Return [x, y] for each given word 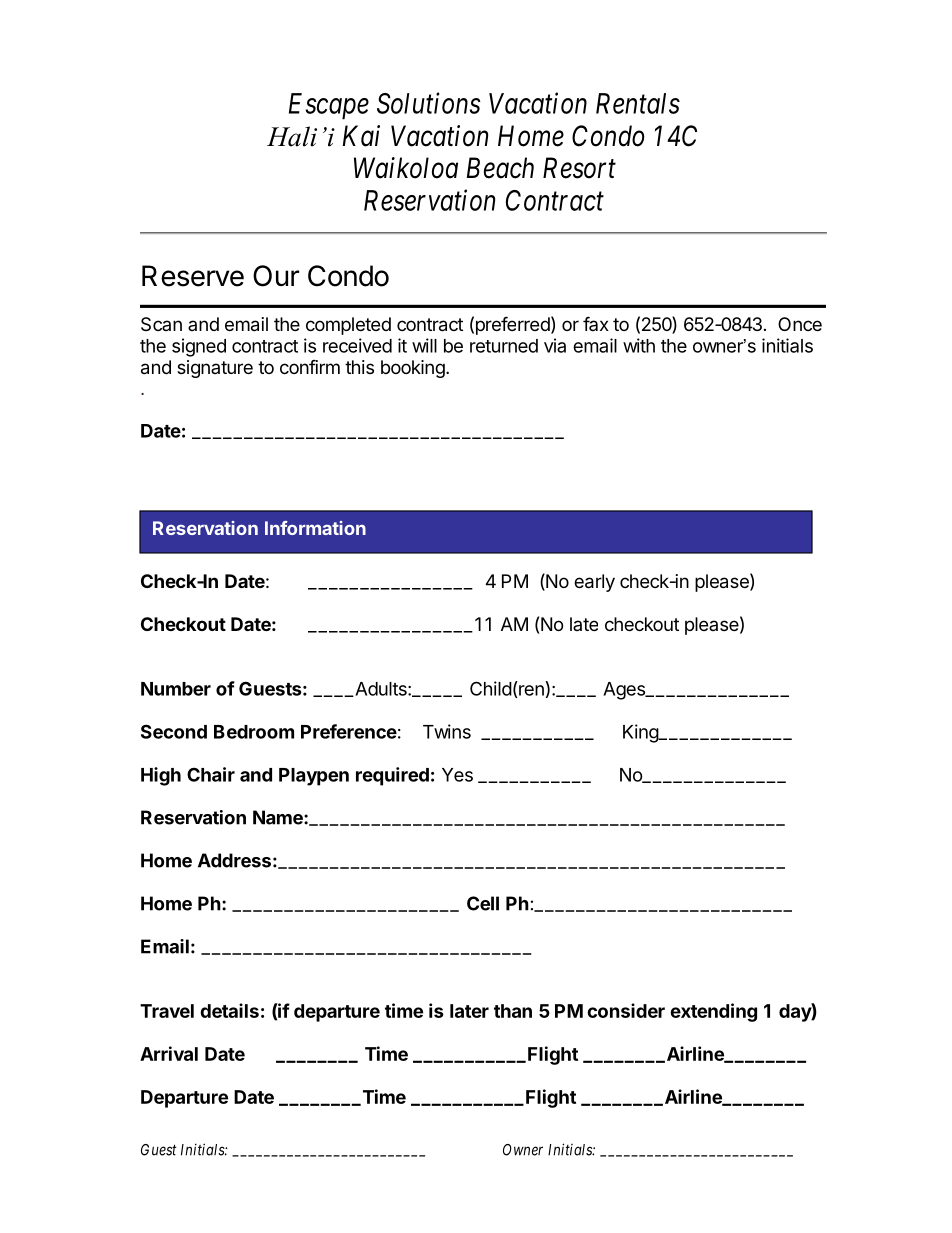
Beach [500, 168]
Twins [447, 731]
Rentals [638, 103]
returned [504, 346]
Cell [483, 903]
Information [315, 528]
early [594, 583]
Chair [211, 774]
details [229, 1010]
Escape [329, 106]
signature [215, 369]
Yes [457, 775]
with [639, 345]
